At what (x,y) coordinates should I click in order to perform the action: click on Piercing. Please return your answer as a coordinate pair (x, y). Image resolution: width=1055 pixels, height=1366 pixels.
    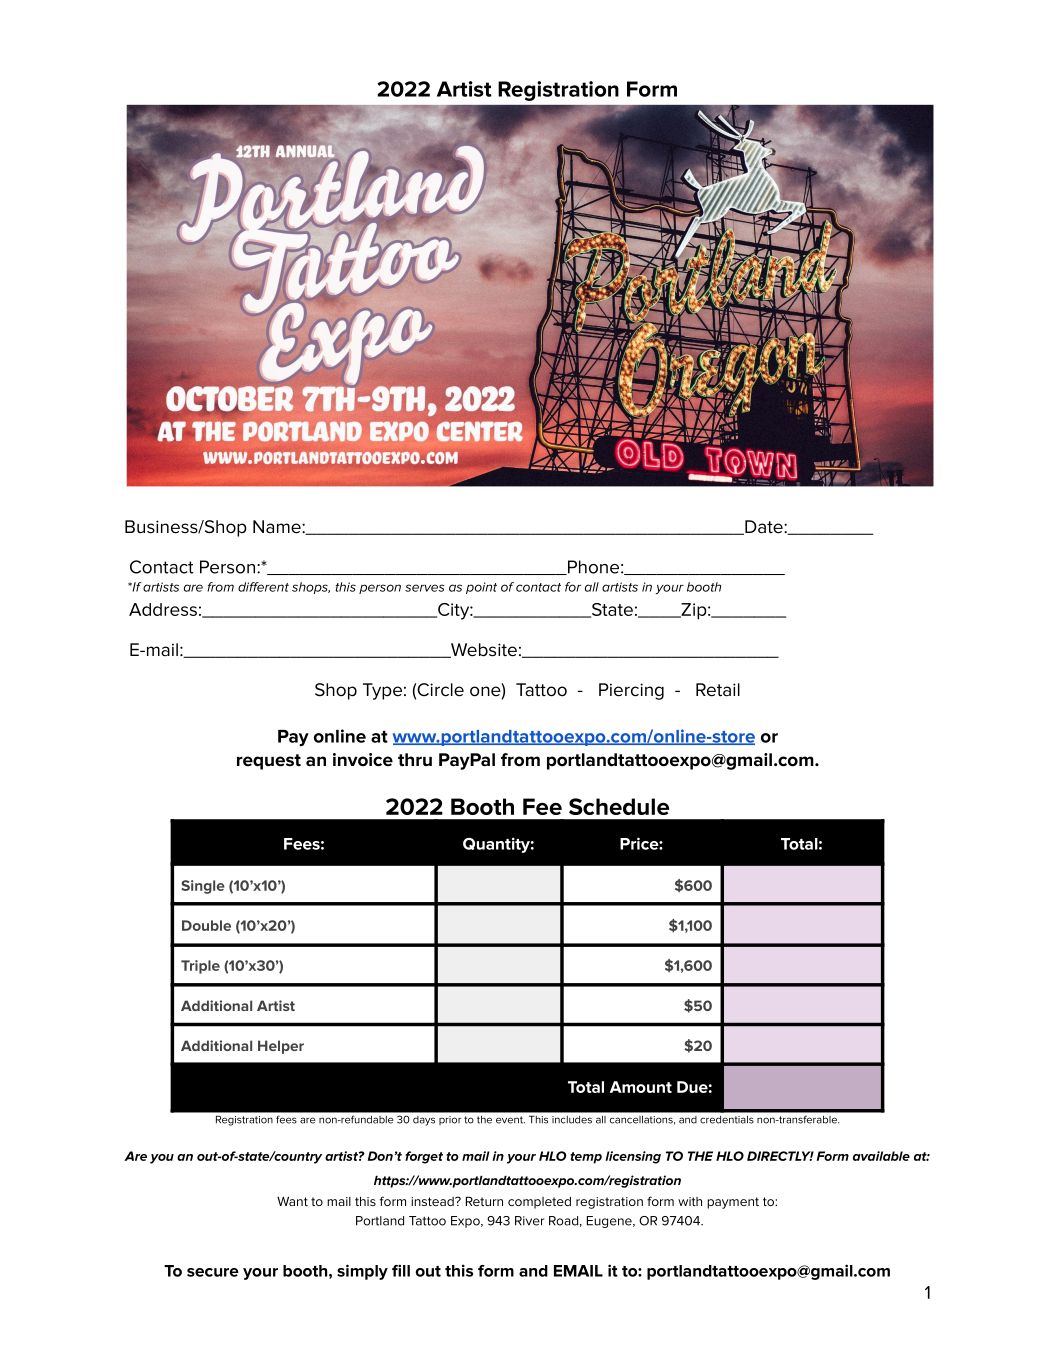
    Looking at the image, I should click on (631, 691).
